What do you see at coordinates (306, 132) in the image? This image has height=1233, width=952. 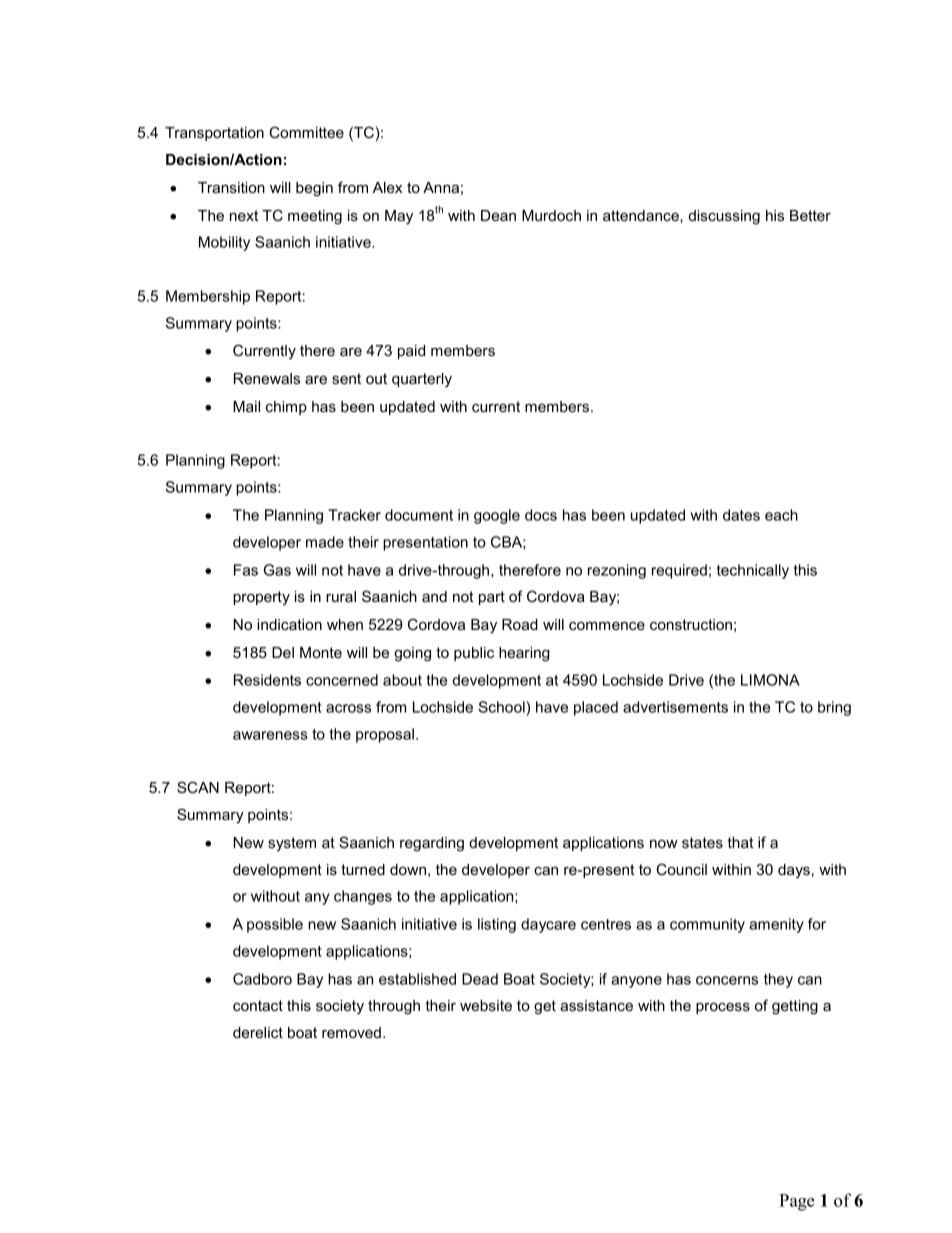 I see `Committee` at bounding box center [306, 132].
